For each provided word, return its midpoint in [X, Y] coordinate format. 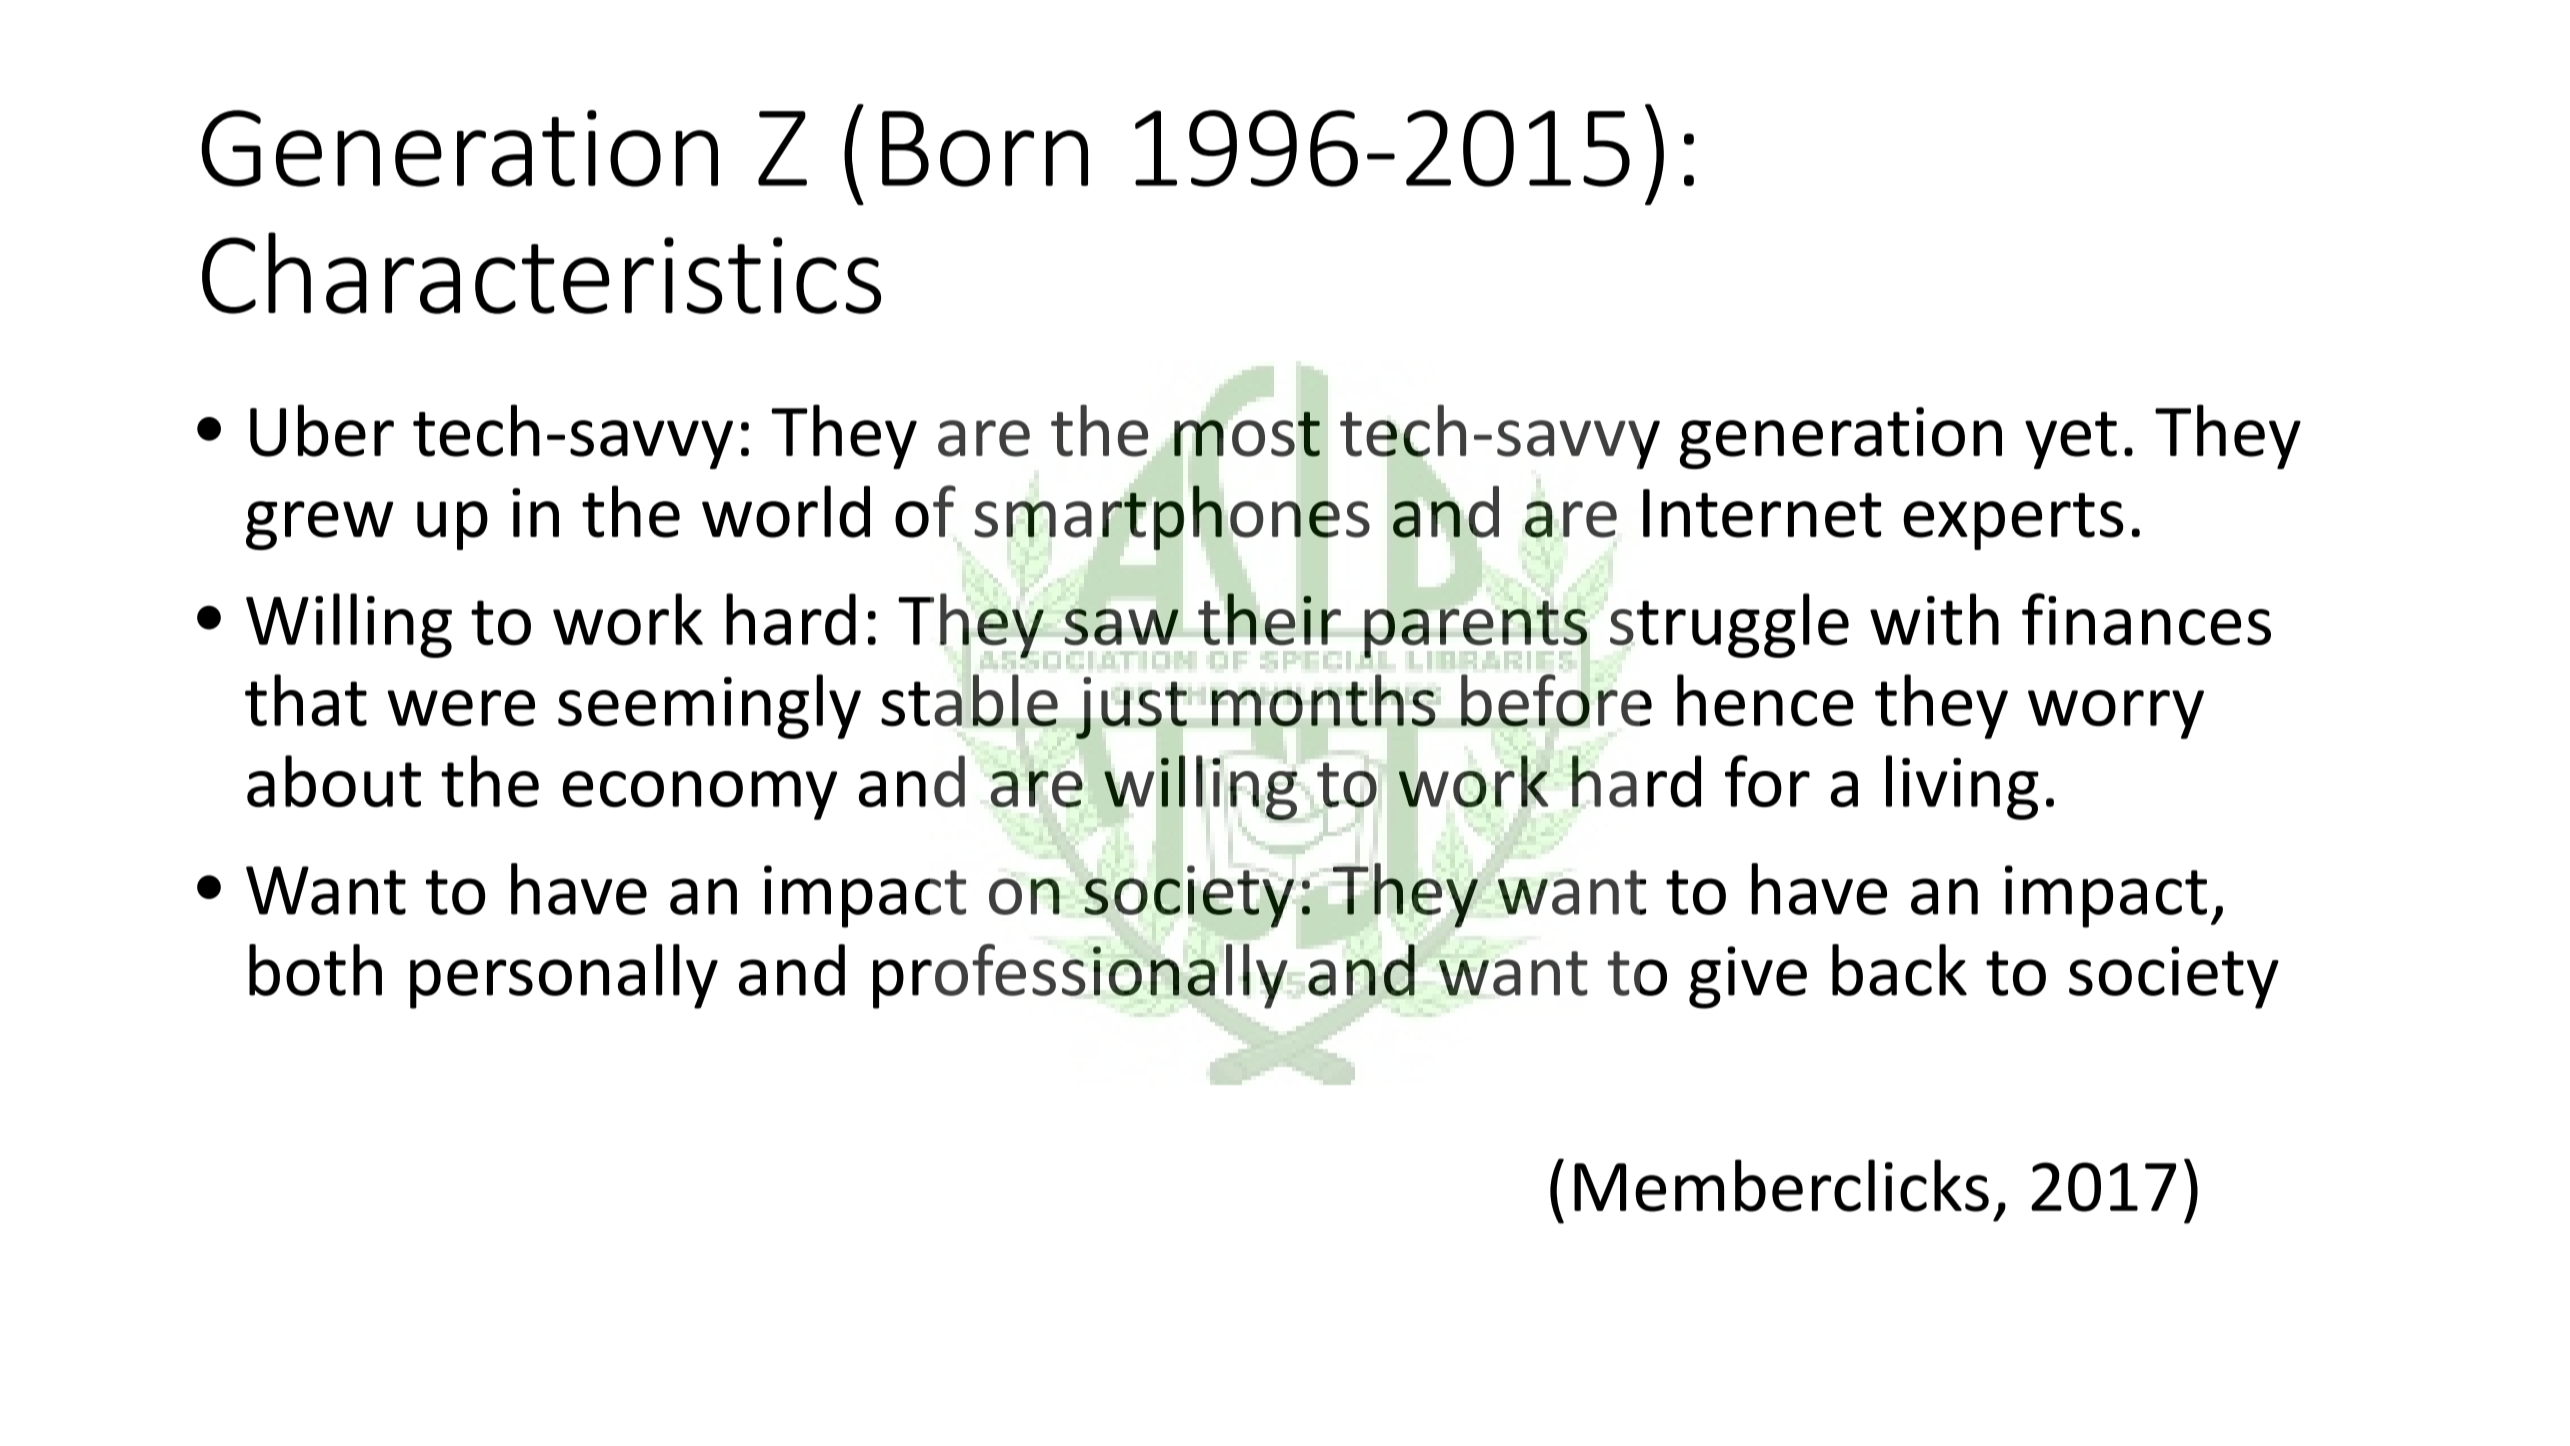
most [1247, 433]
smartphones [1172, 517]
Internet [1762, 513]
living [1962, 787]
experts [2013, 521]
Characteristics [541, 273]
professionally [1080, 976]
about [334, 781]
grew [319, 525]
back [1899, 970]
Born [985, 149]
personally [564, 976]
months [1323, 700]
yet [2071, 440]
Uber [322, 430]
